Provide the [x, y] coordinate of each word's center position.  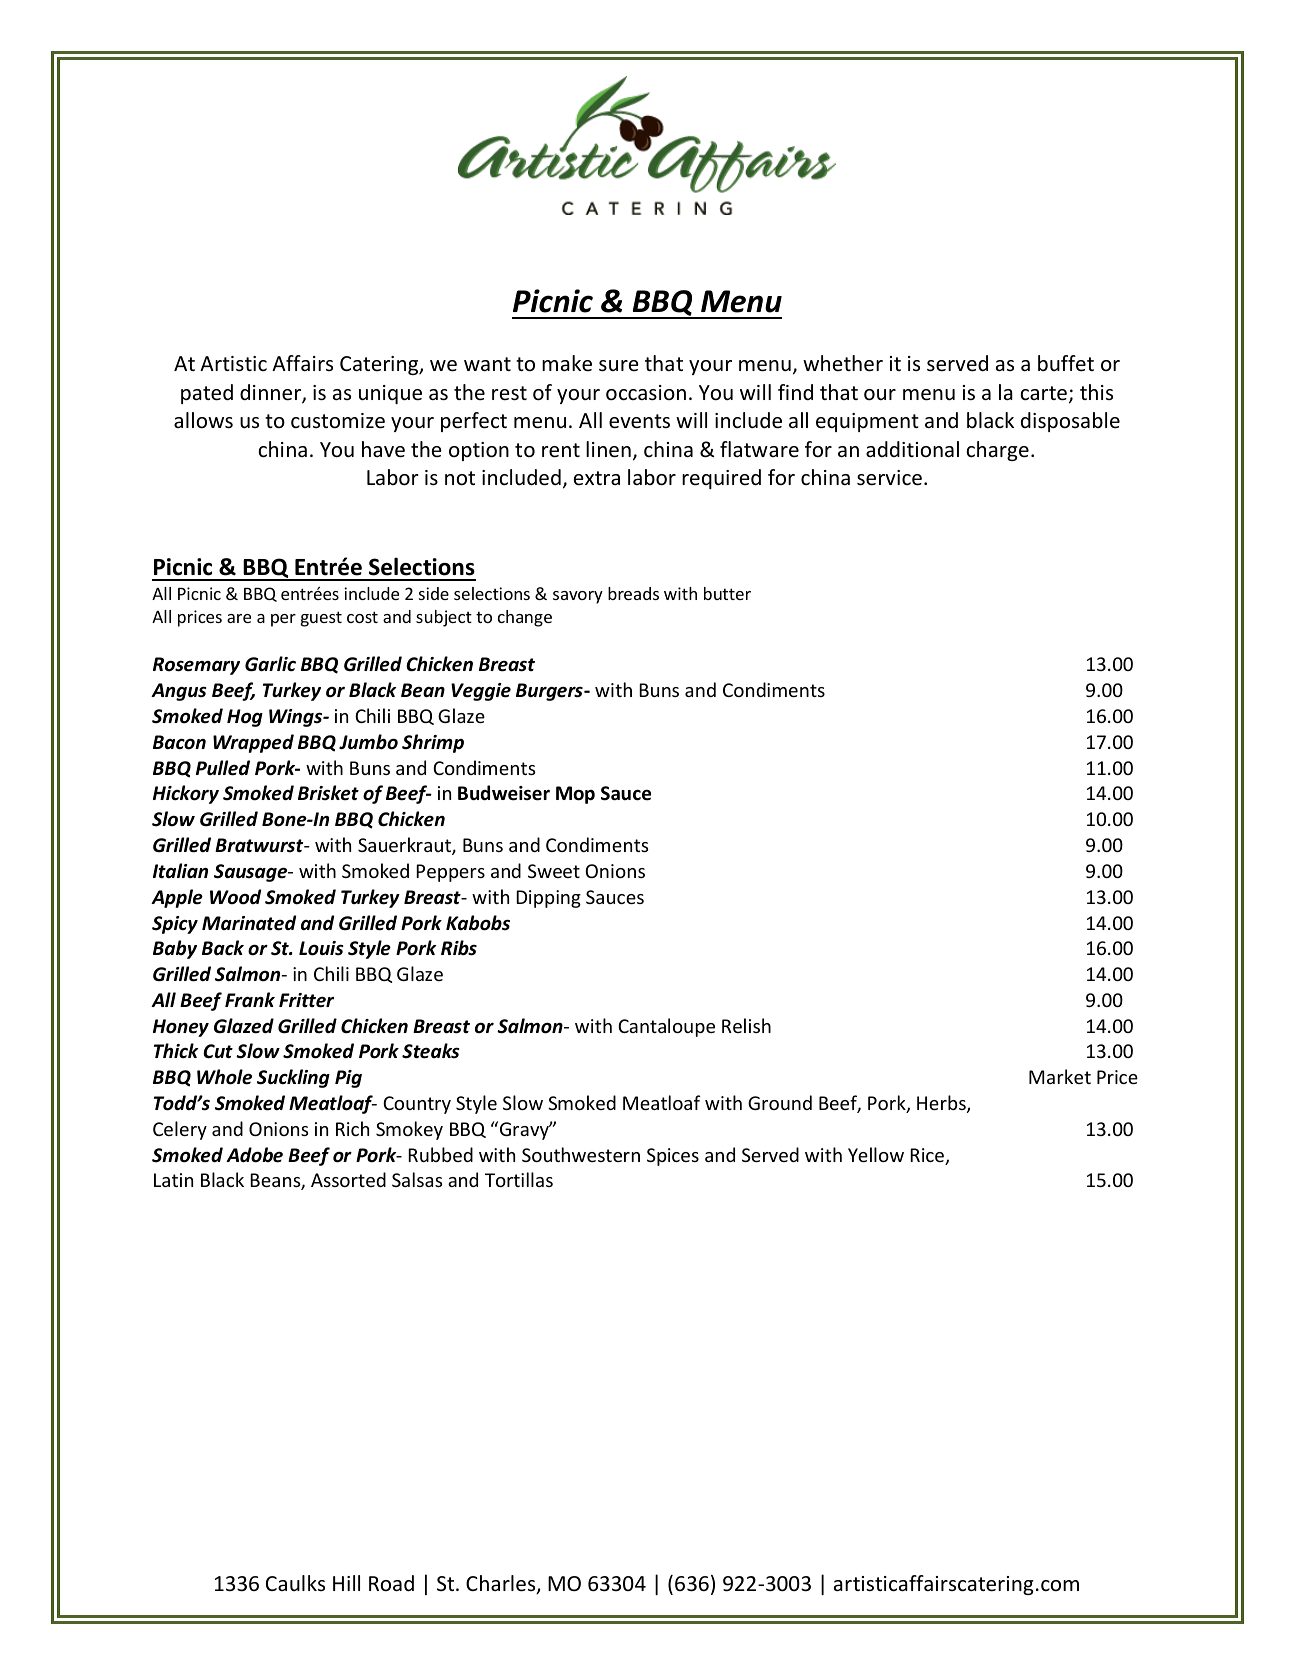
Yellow [876, 1154]
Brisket [328, 793]
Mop [575, 795]
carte [1043, 393]
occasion [646, 393]
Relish [746, 1025]
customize [338, 421]
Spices [673, 1157]
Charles [502, 1584]
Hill [346, 1583]
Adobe [254, 1155]
